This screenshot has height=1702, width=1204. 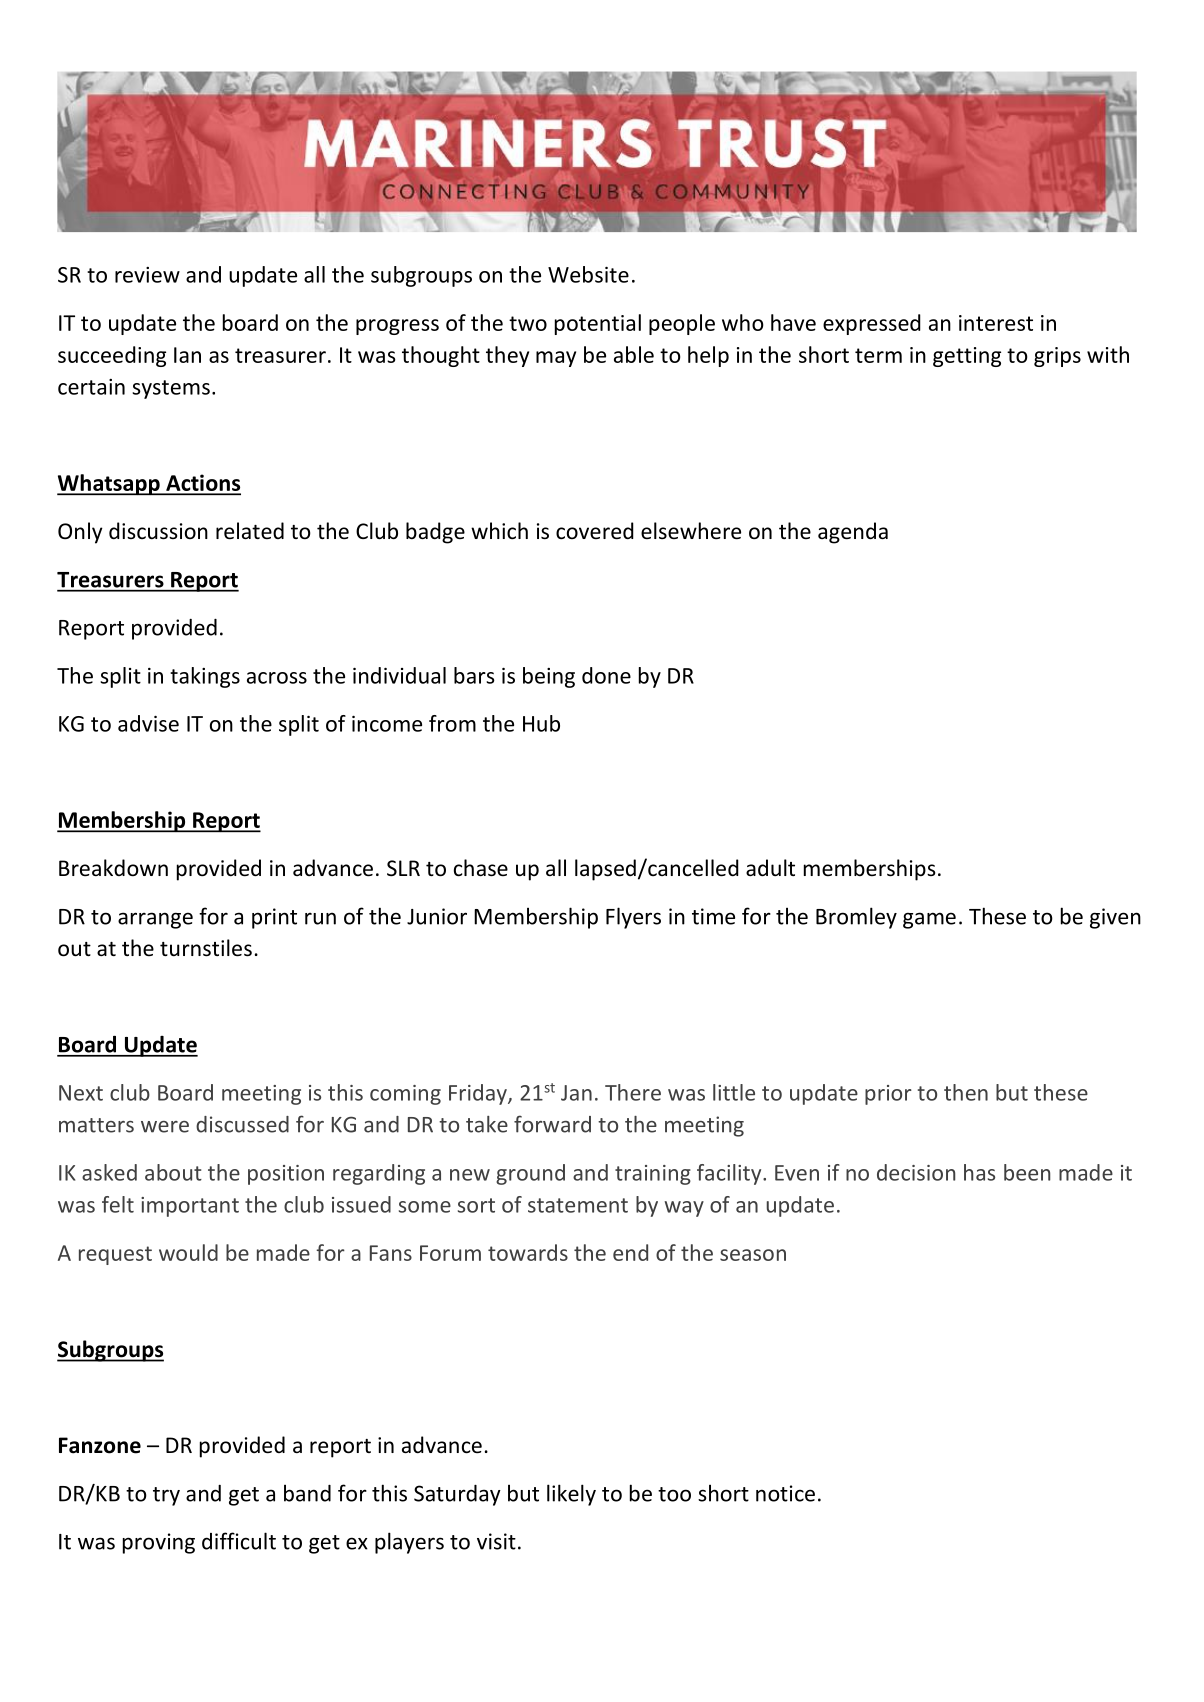 I want to click on arrange, so click(x=155, y=920).
